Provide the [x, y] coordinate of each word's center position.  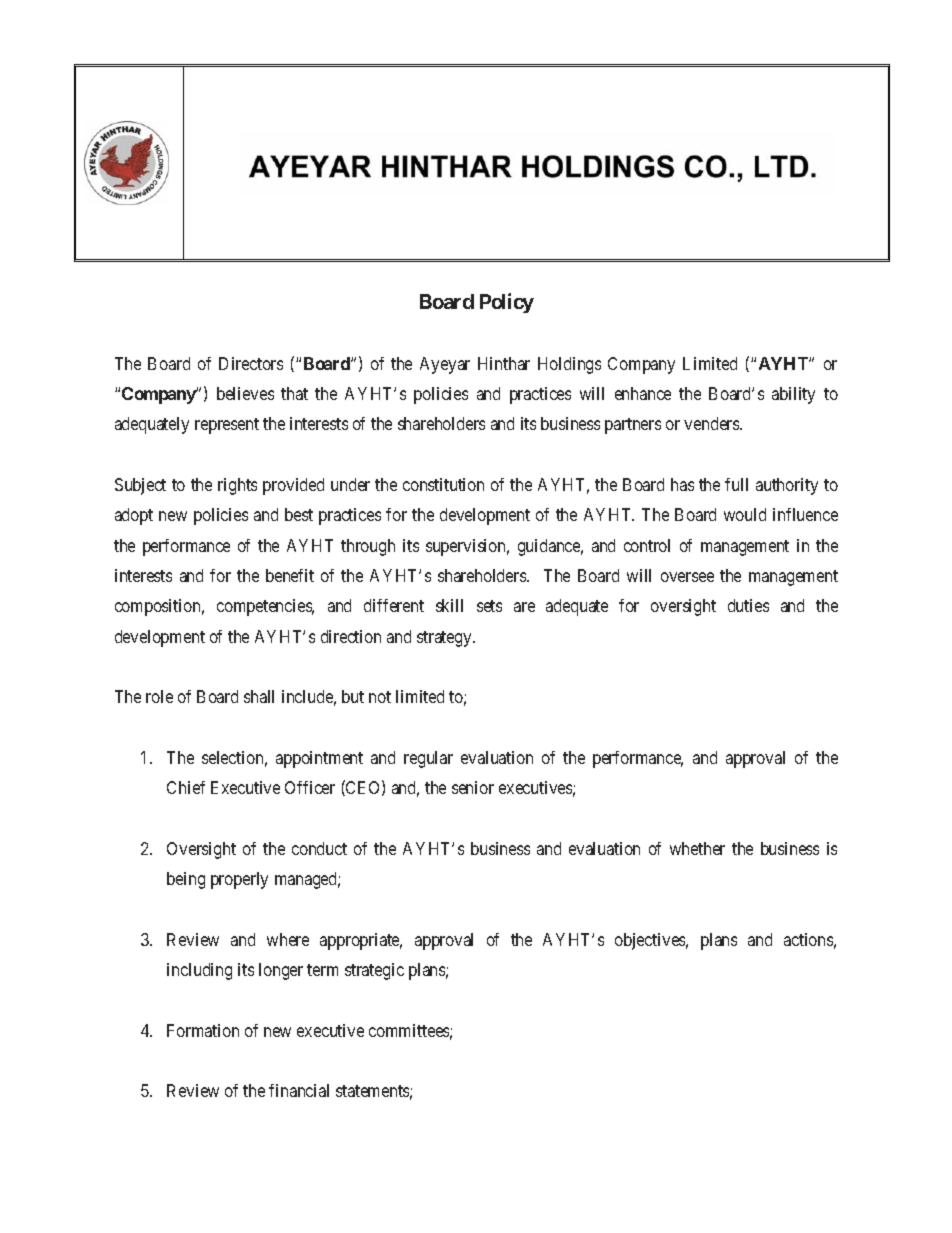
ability [793, 395]
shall [259, 696]
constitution [443, 484]
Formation [203, 1030]
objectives [651, 941]
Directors [251, 363]
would [745, 514]
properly [239, 880]
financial [299, 1090]
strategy [445, 639]
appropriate [361, 941]
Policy [507, 303]
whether [697, 848]
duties [748, 605]
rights [237, 486]
